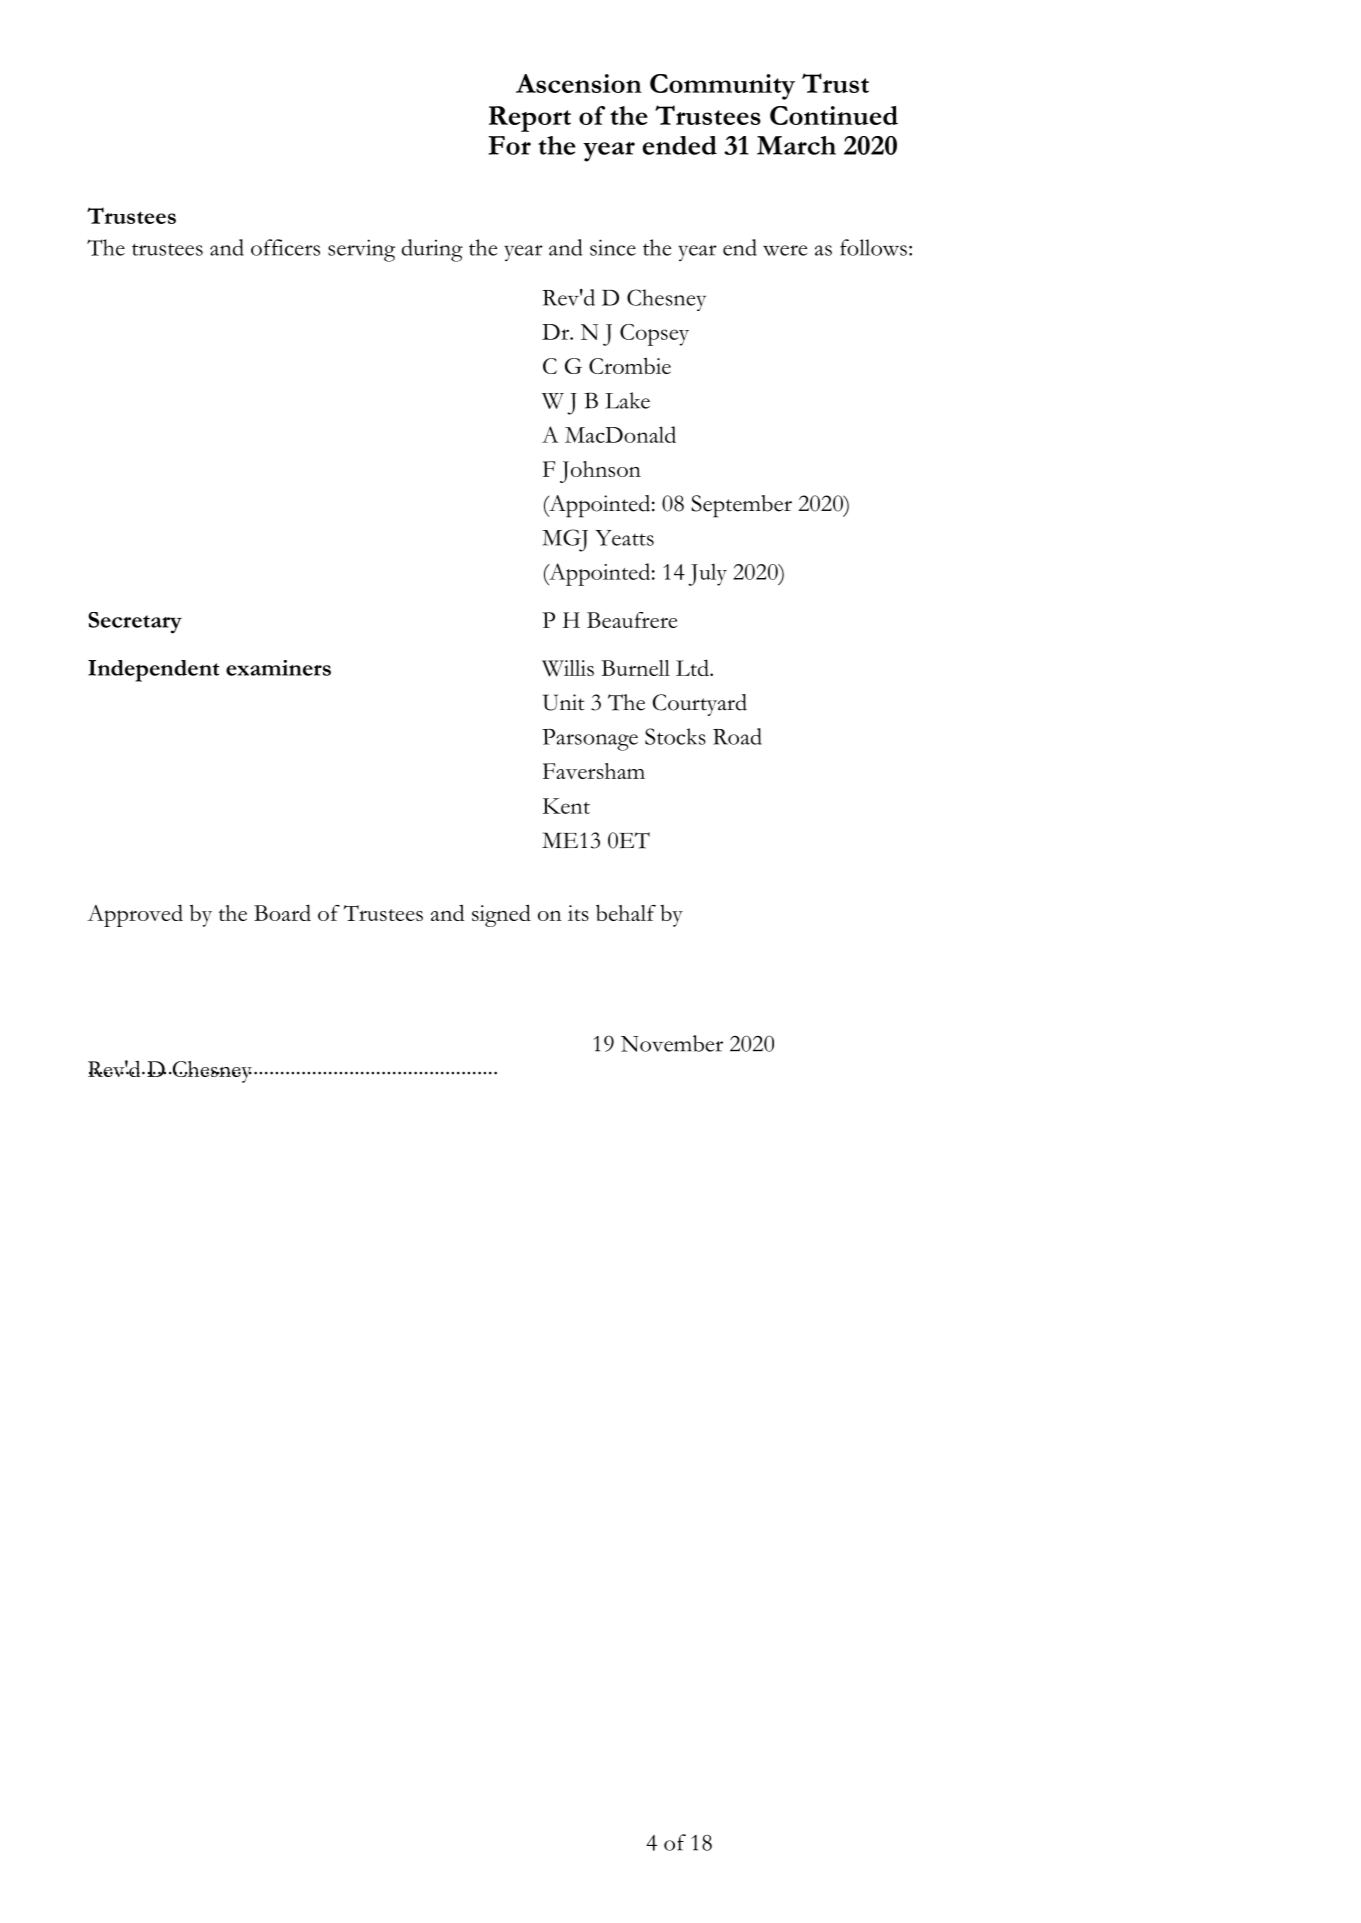  What do you see at coordinates (135, 623) in the document?
I see `Secretary` at bounding box center [135, 623].
